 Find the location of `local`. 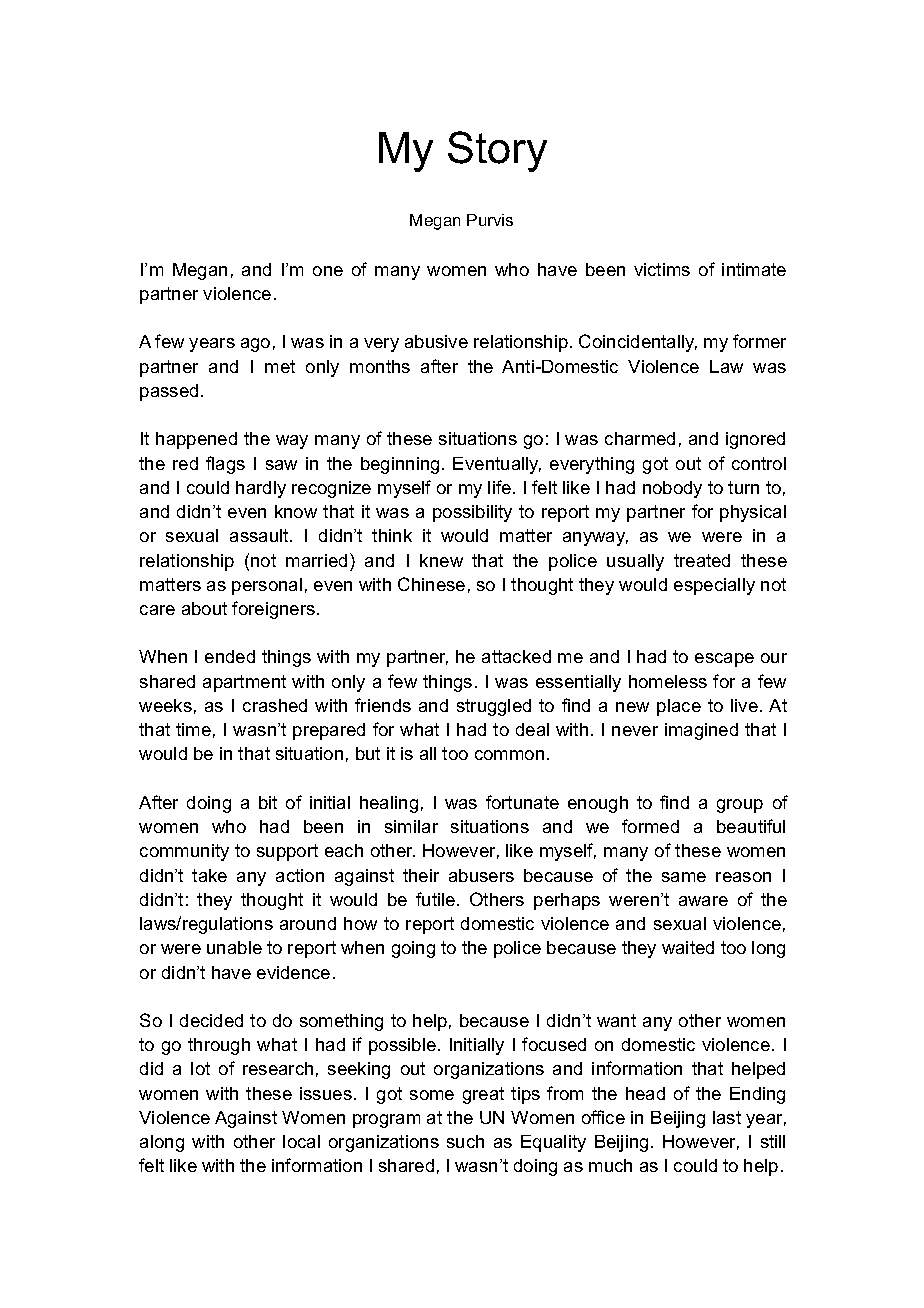

local is located at coordinates (301, 1141).
